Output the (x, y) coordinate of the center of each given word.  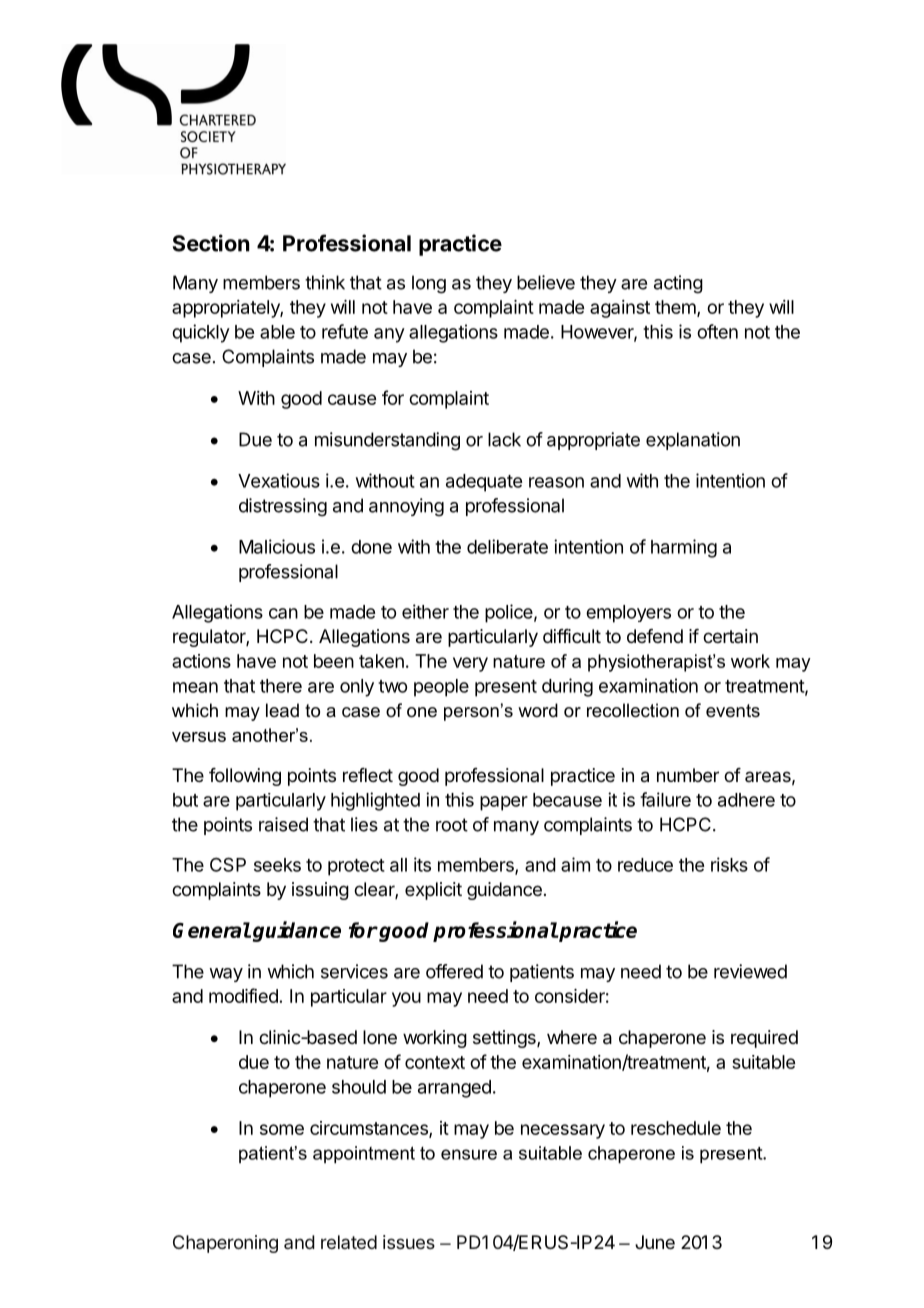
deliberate (507, 546)
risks (729, 864)
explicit (433, 891)
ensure (469, 1154)
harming (684, 548)
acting (678, 284)
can (283, 613)
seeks (277, 865)
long (429, 284)
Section (211, 243)
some (282, 1129)
